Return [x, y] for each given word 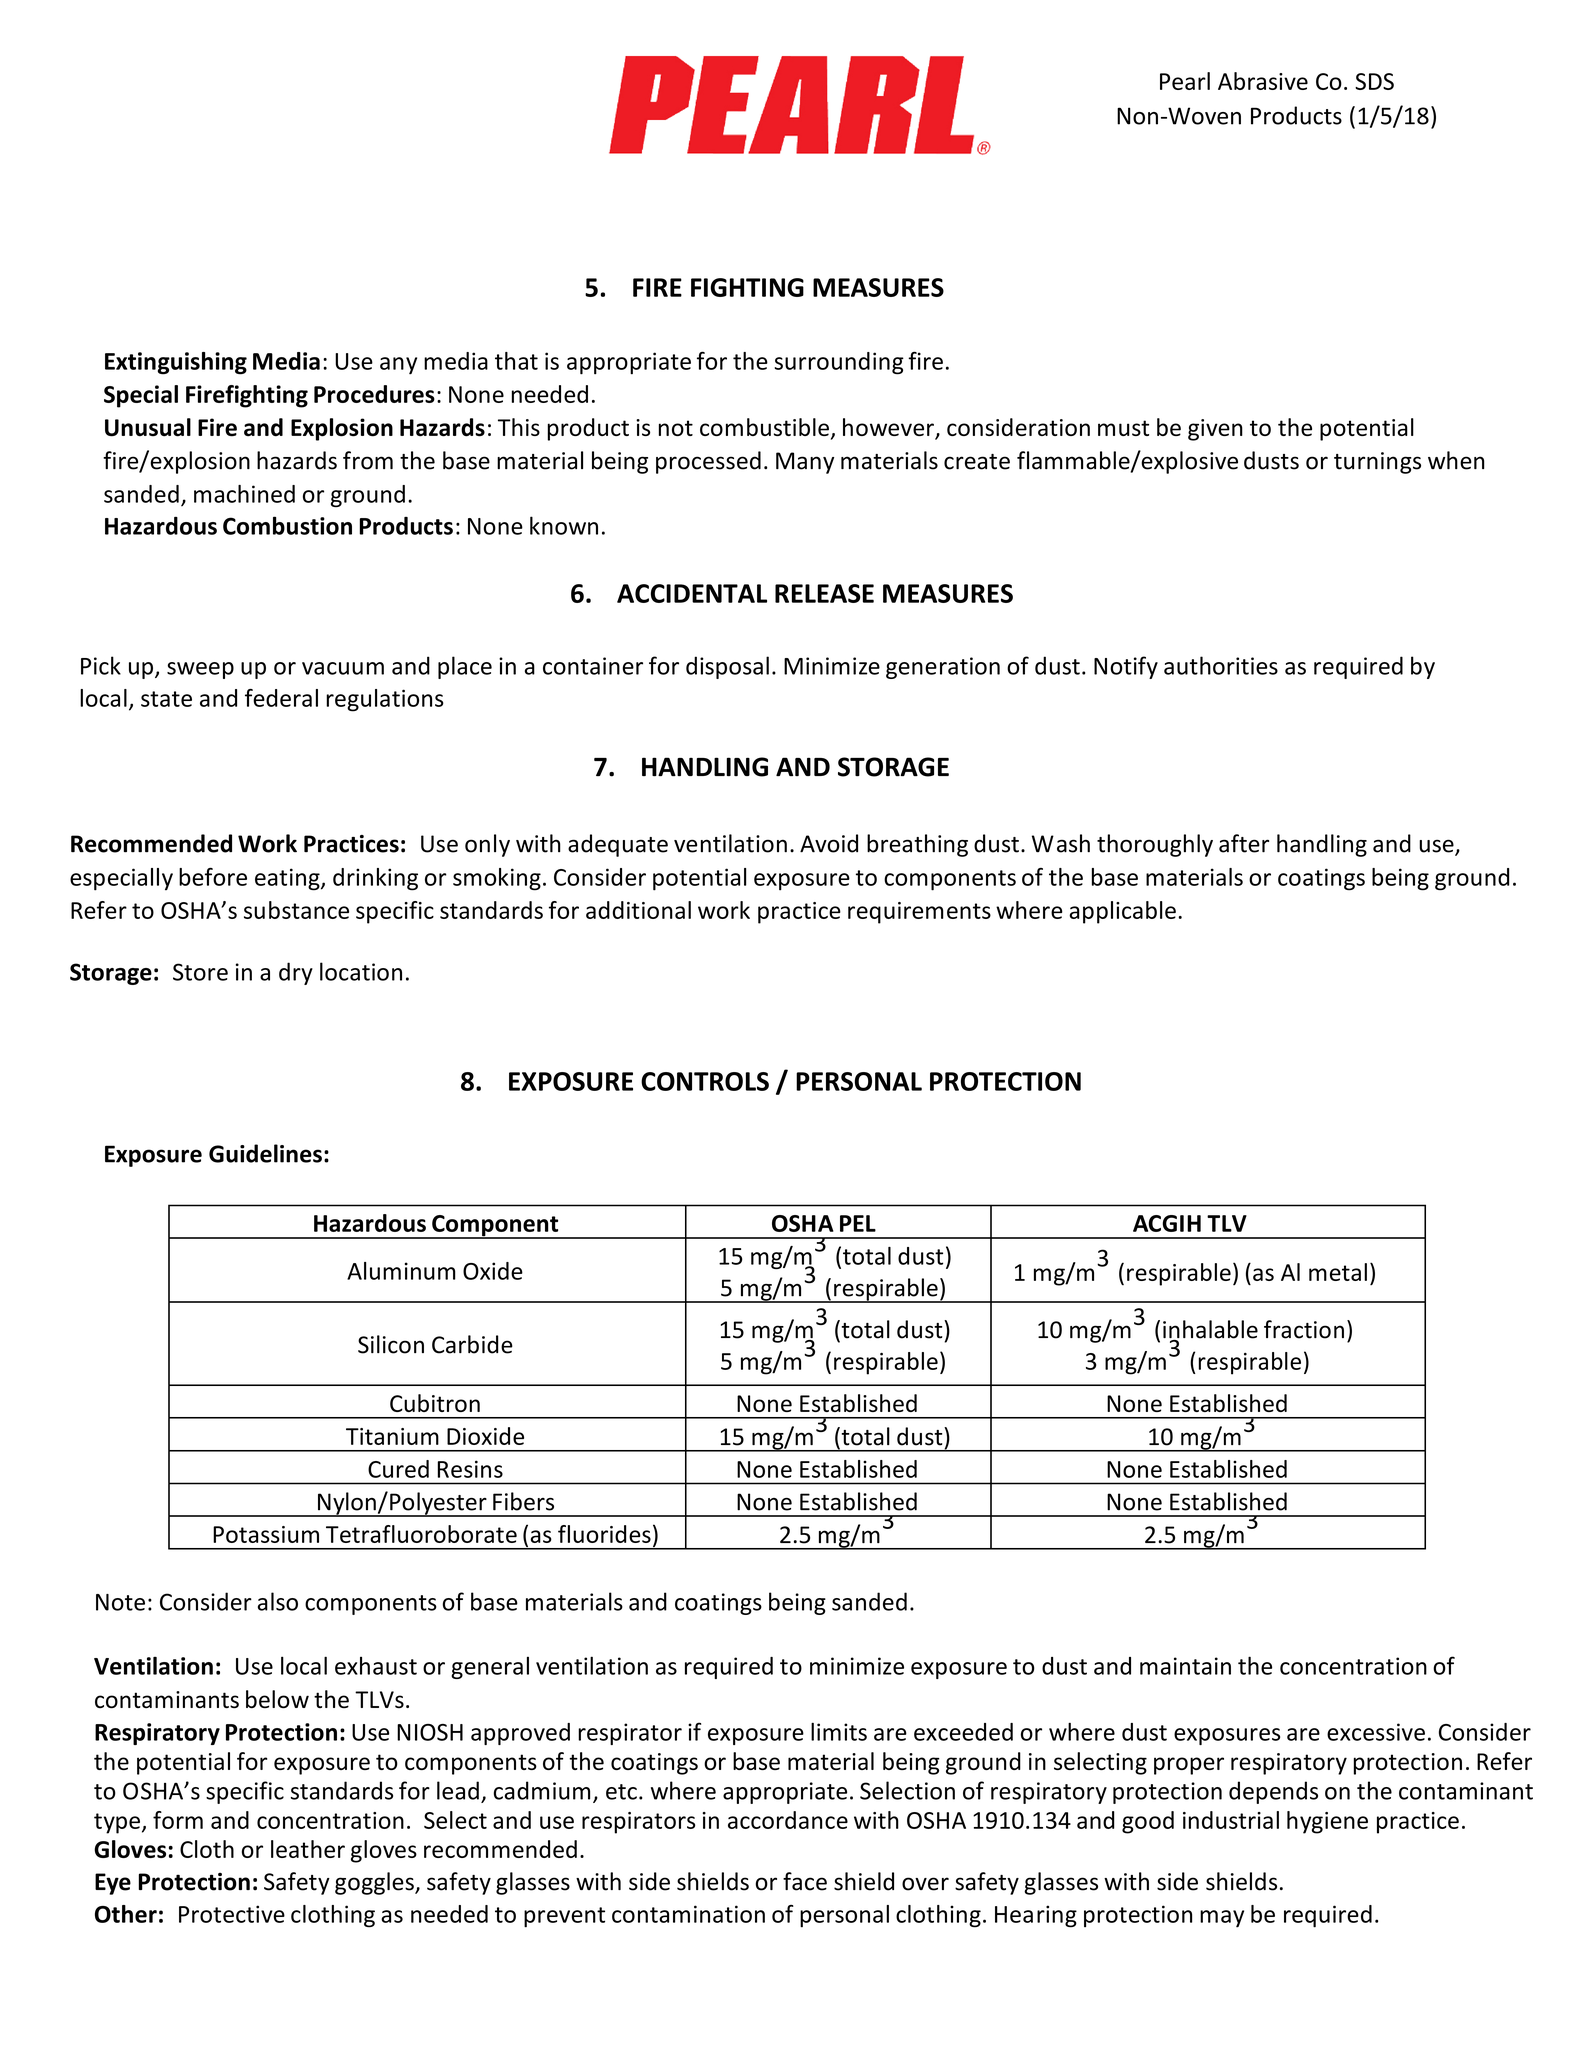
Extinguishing [176, 363]
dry [296, 973]
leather [308, 1849]
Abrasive [1263, 81]
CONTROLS [705, 1081]
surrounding [839, 363]
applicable [1122, 912]
